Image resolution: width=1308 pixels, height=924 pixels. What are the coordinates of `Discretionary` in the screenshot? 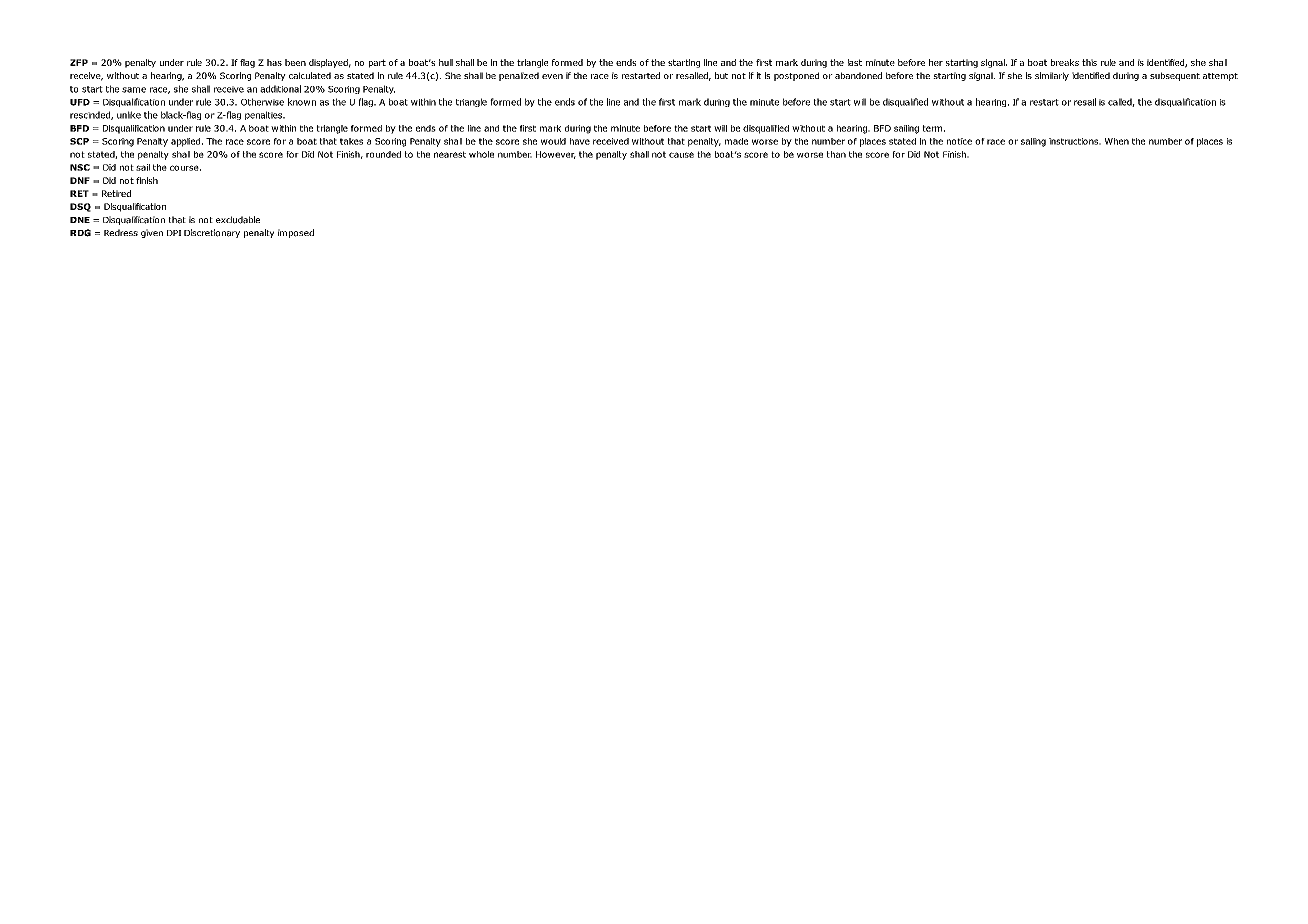 It's located at (212, 233).
